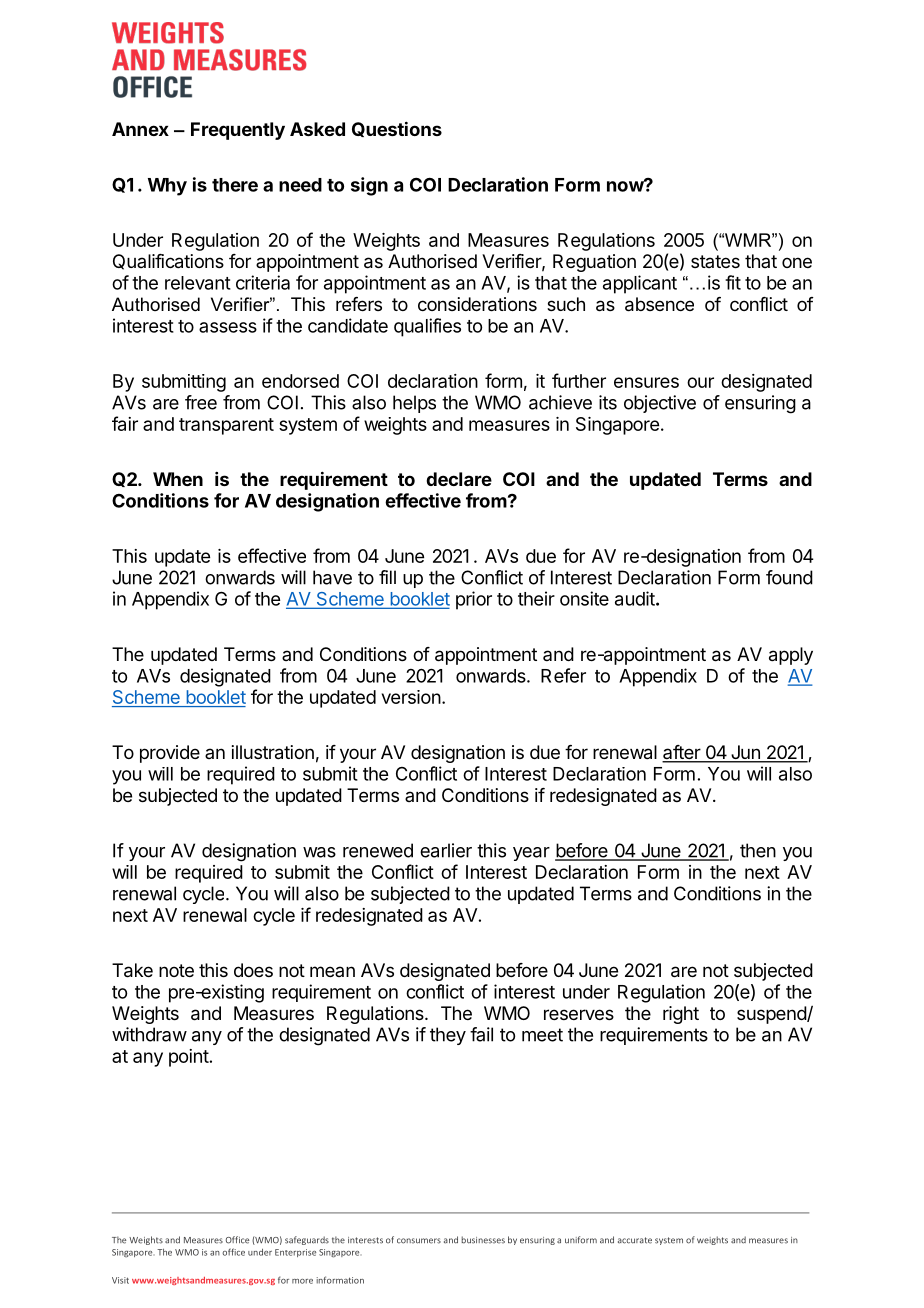 The image size is (924, 1308). I want to click on there, so click(235, 185).
